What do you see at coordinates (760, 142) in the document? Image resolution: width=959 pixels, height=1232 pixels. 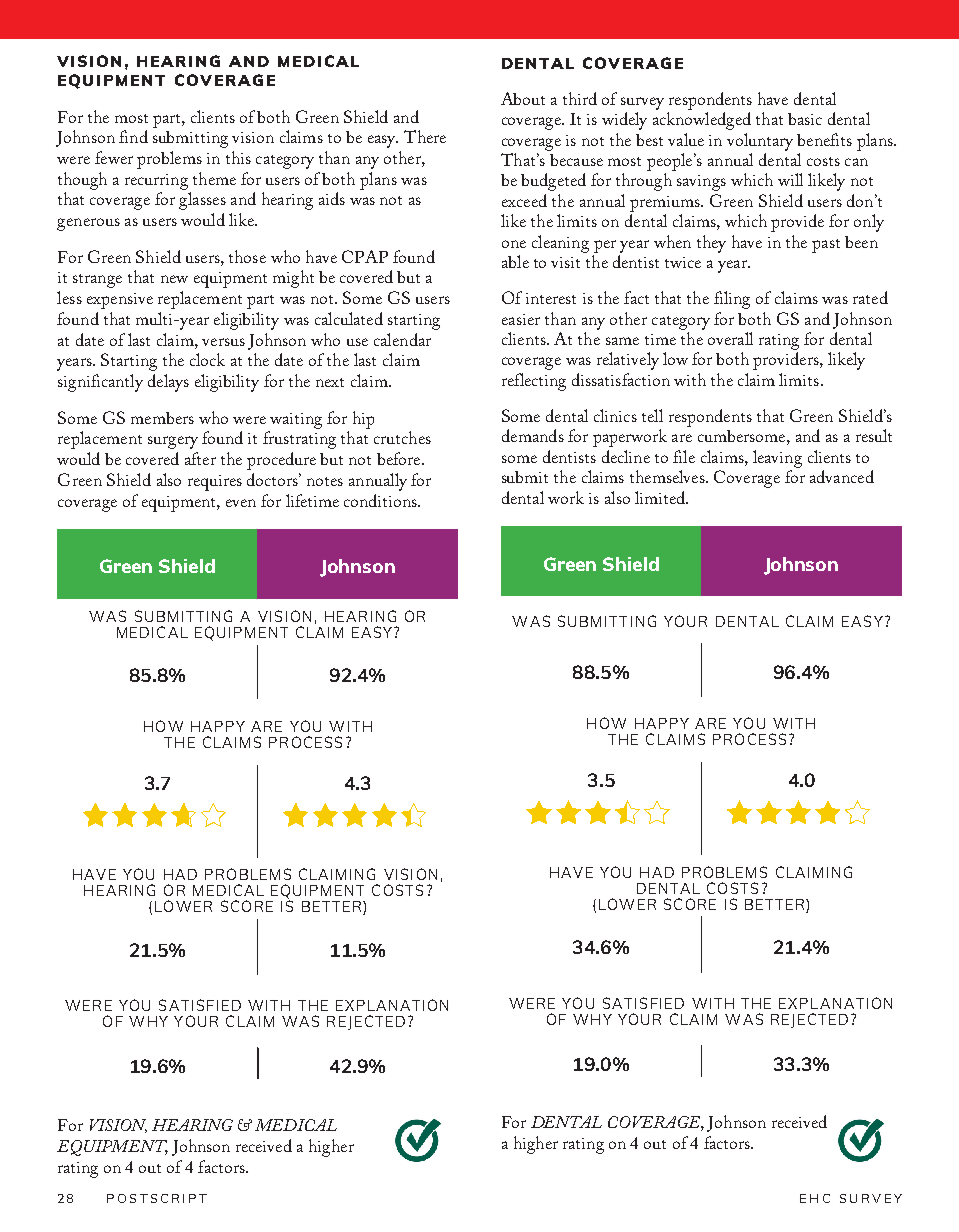 I see `voluntary` at bounding box center [760, 142].
